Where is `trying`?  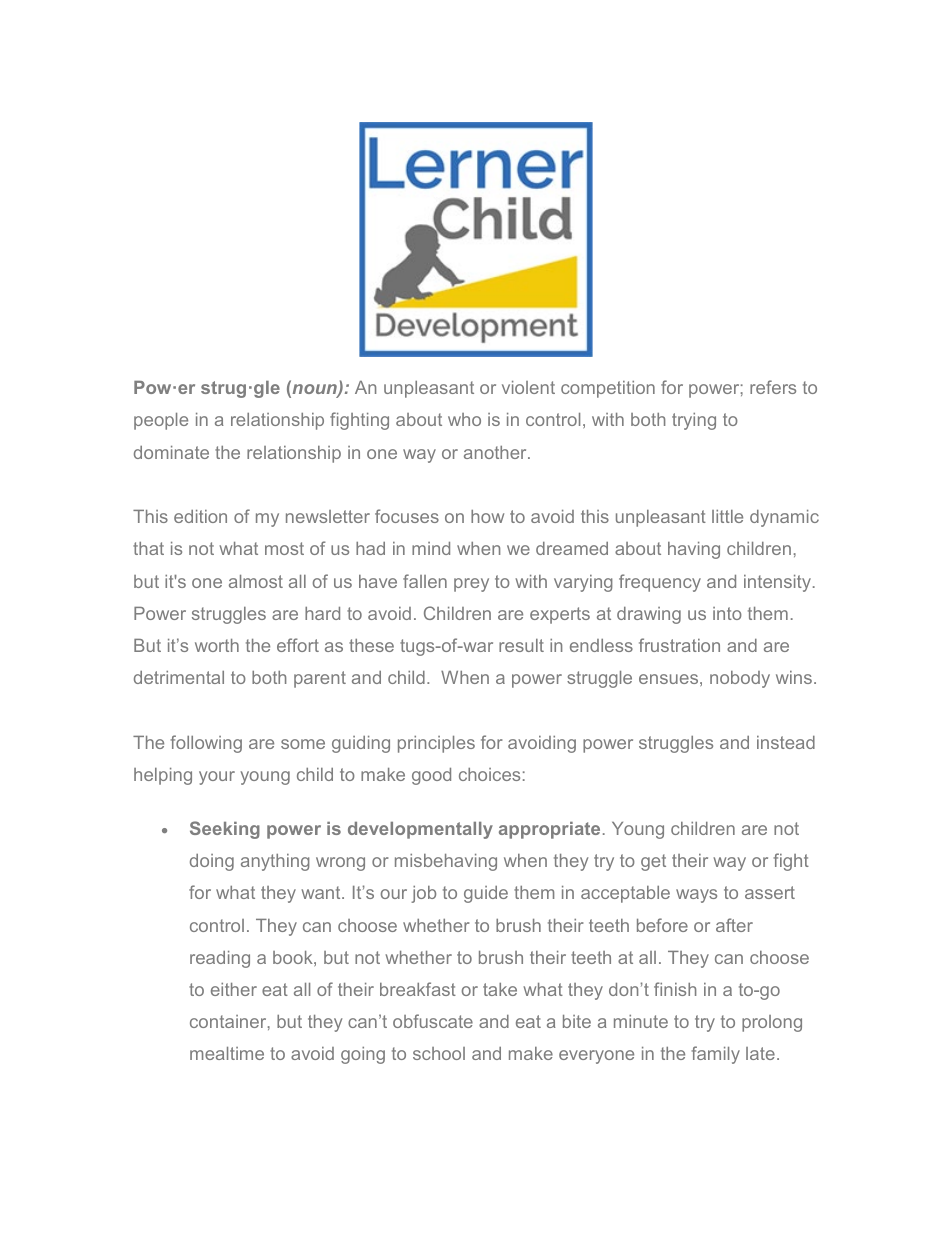 trying is located at coordinates (694, 421).
